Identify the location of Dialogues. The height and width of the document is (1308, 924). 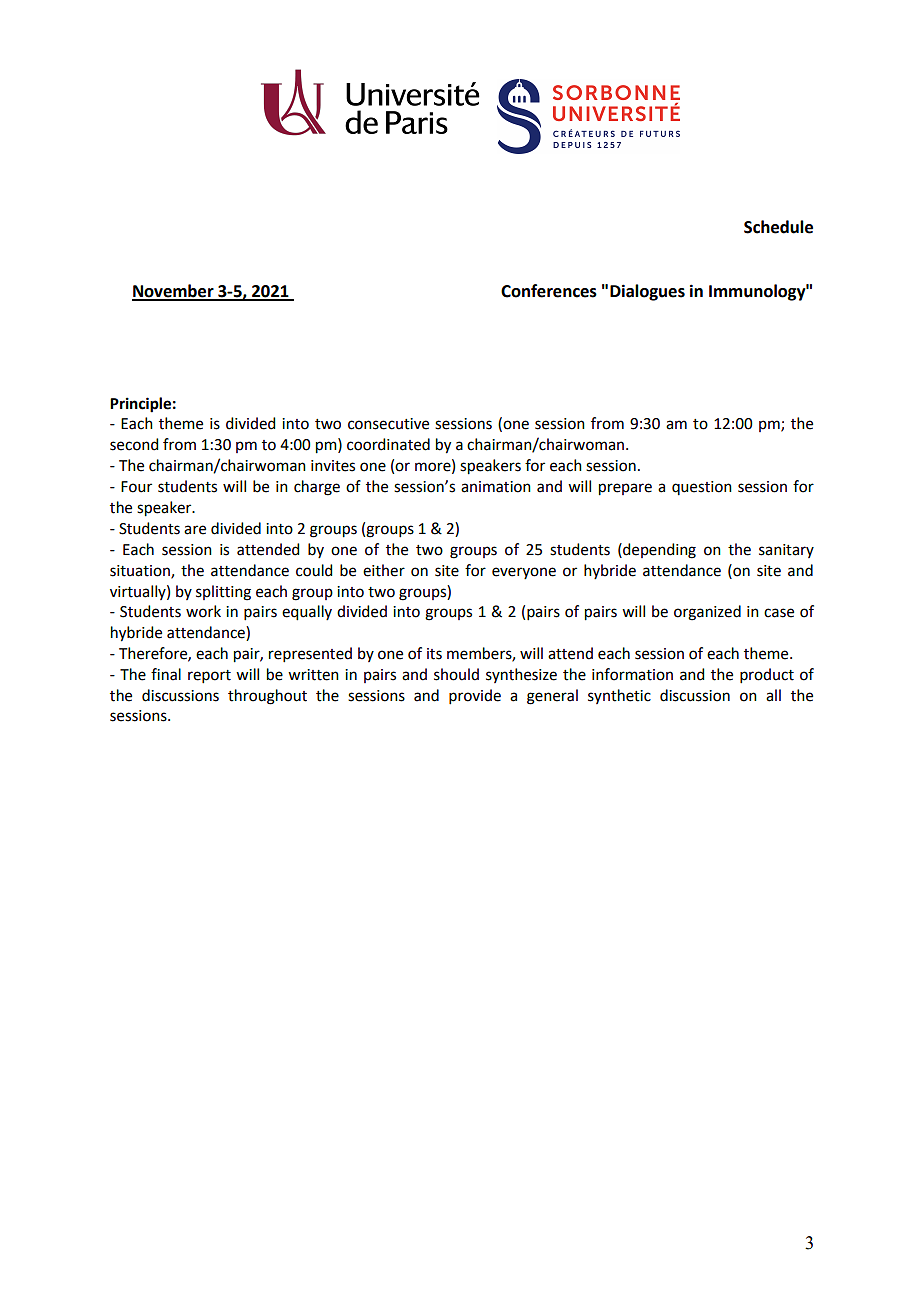
(647, 292).
